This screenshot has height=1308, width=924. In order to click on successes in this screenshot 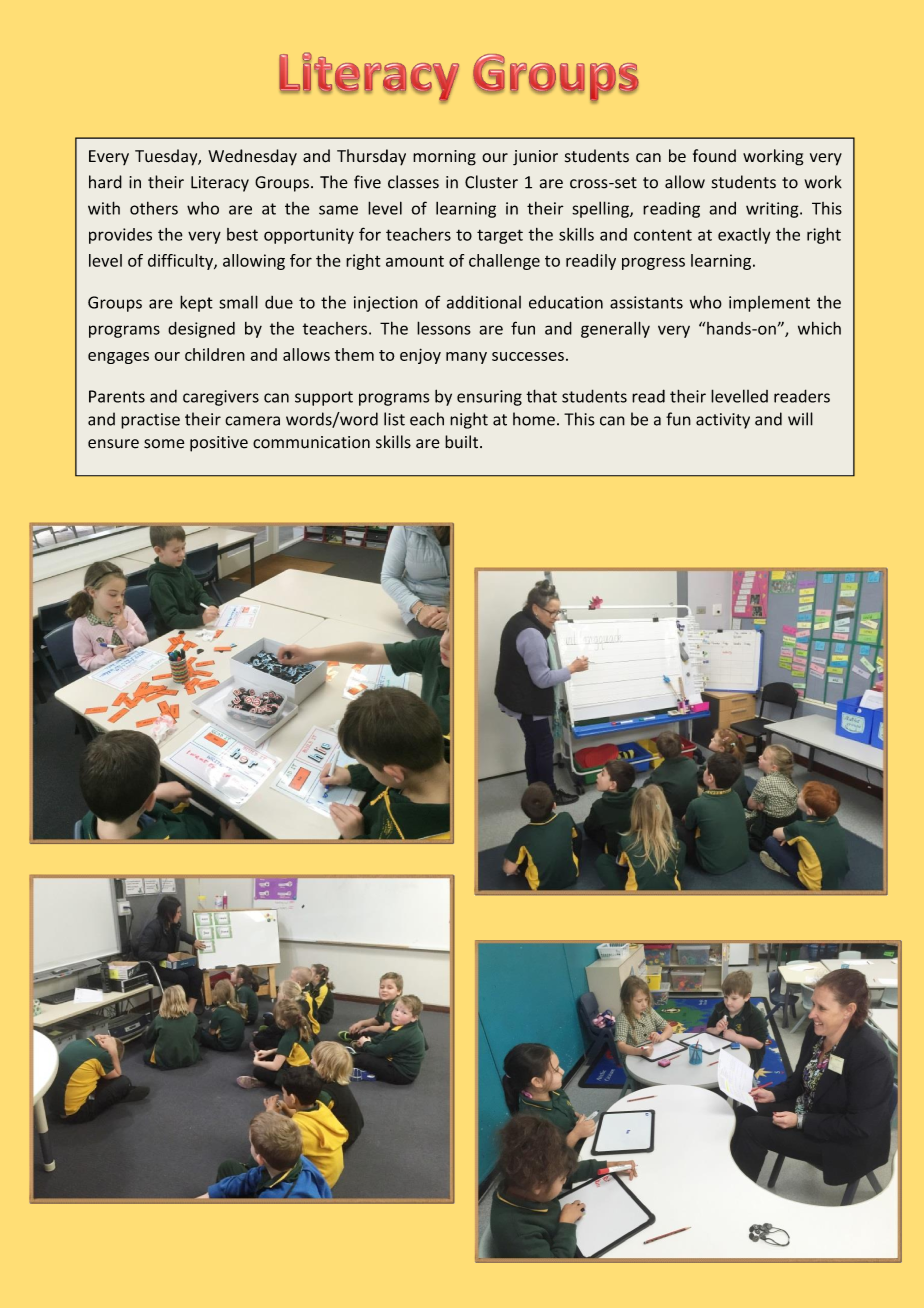, I will do `click(528, 356)`.
